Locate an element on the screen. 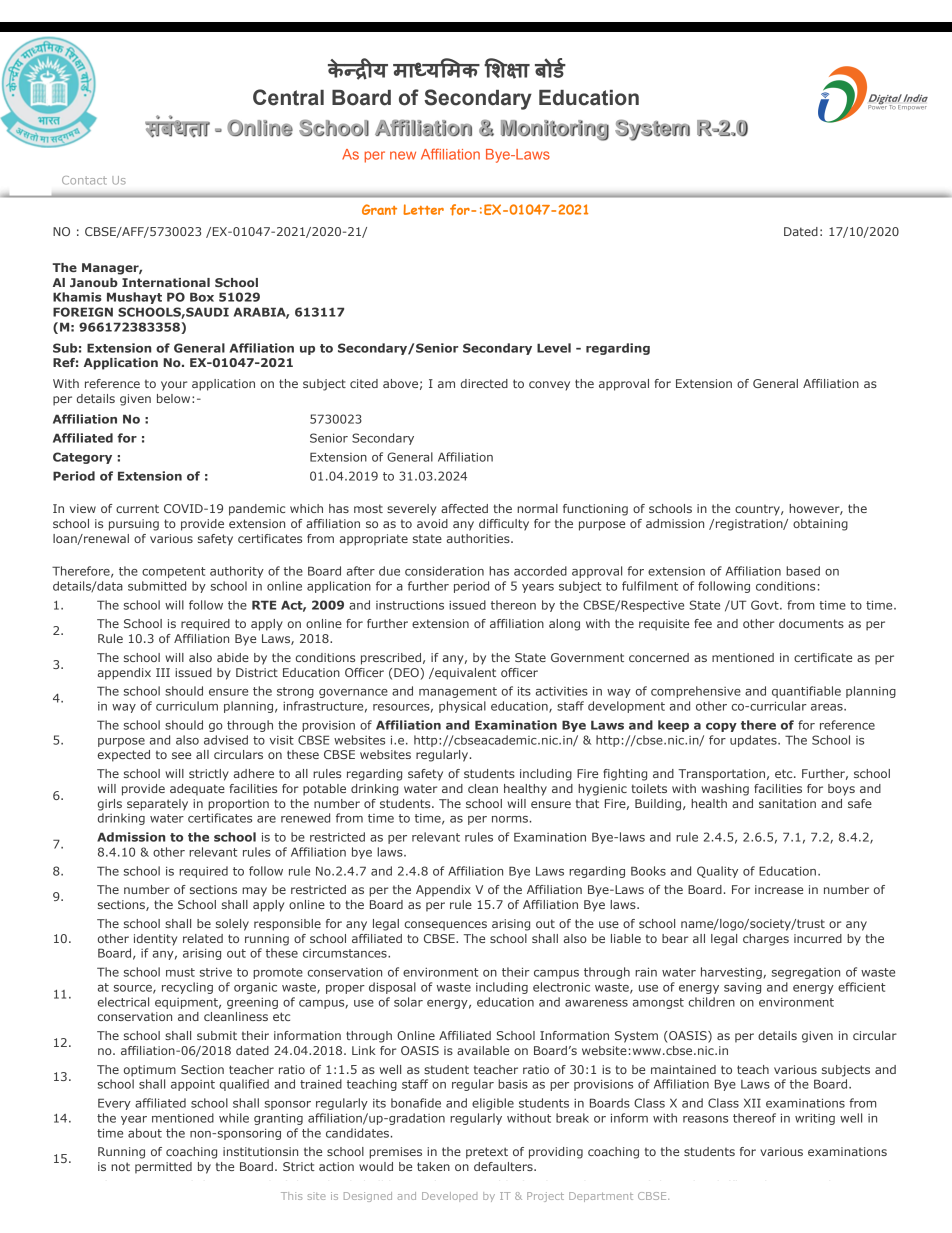  pretext is located at coordinates (487, 1153).
